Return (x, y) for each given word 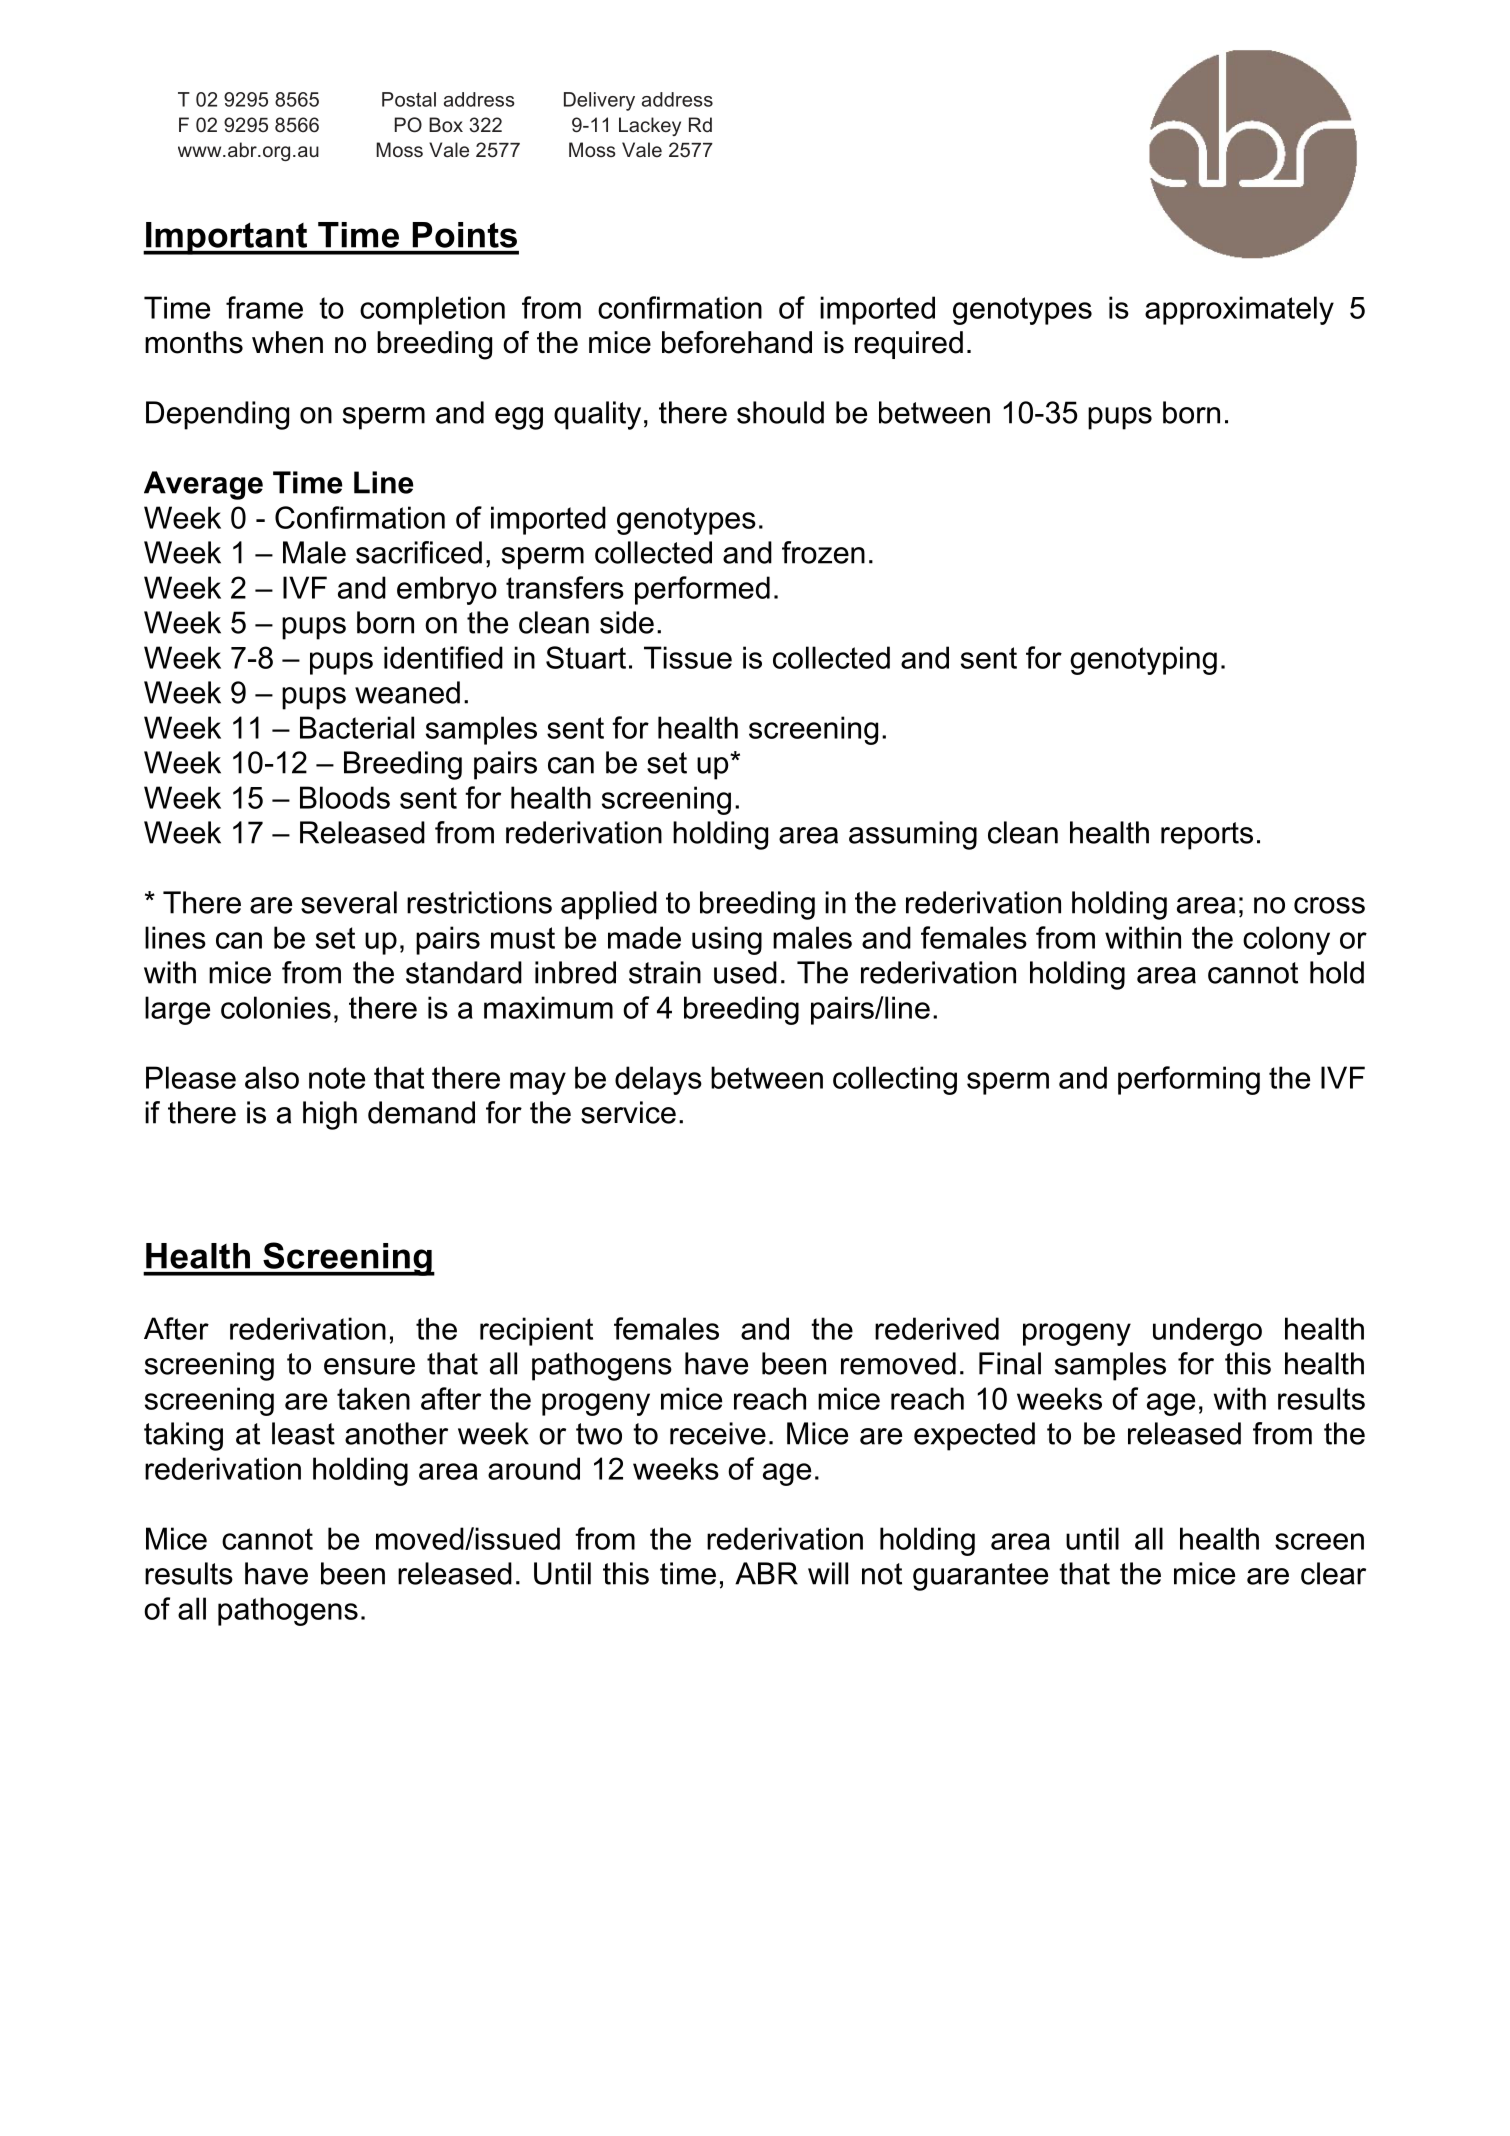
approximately (1239, 310)
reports (1207, 836)
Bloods (345, 797)
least (303, 1433)
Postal (409, 99)
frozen (823, 552)
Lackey (650, 126)
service (628, 1112)
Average (203, 485)
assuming (913, 835)
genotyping (1143, 660)
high (330, 1115)
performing (1189, 1080)
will (828, 1573)
